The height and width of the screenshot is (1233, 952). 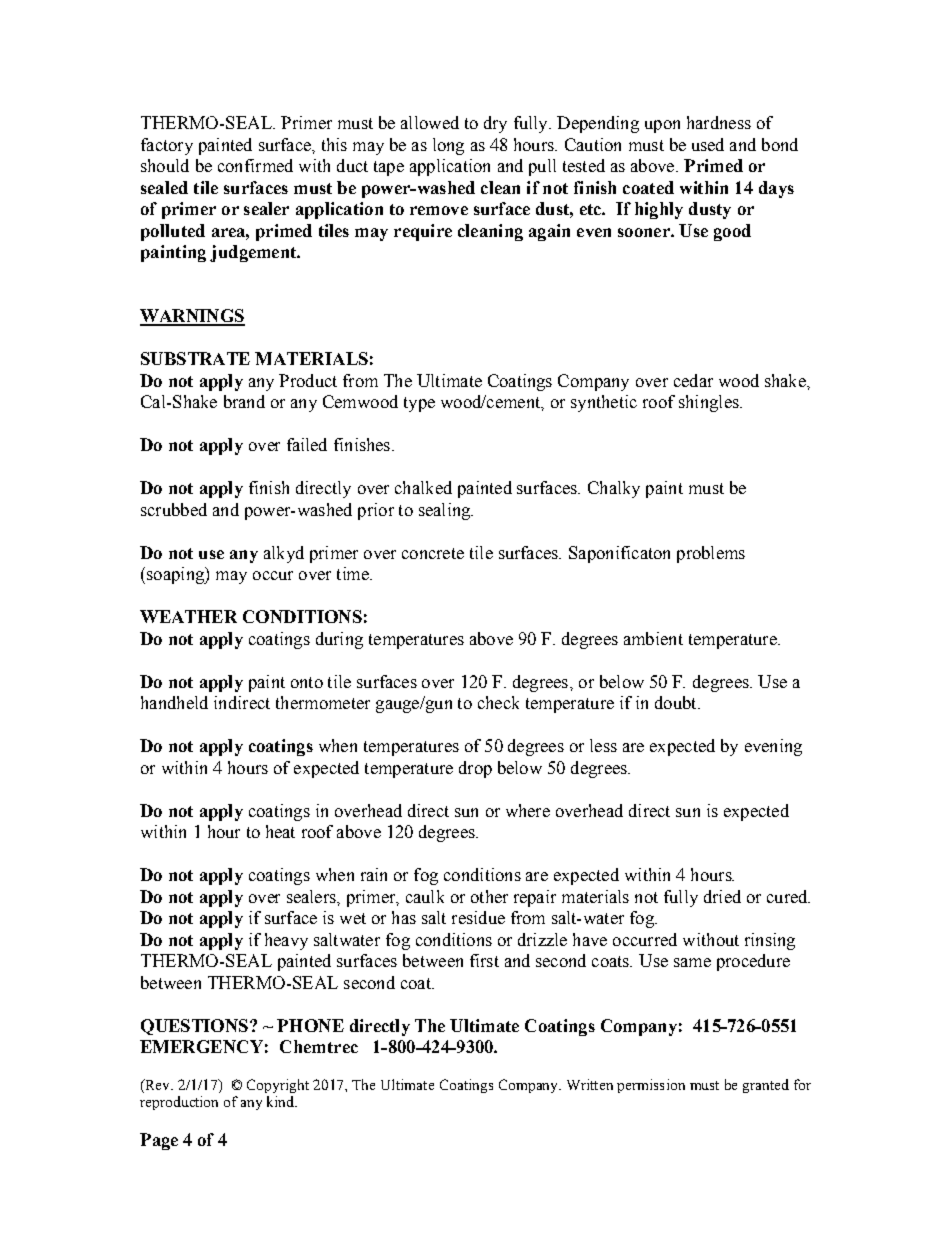 I want to click on kind, so click(x=281, y=1101).
